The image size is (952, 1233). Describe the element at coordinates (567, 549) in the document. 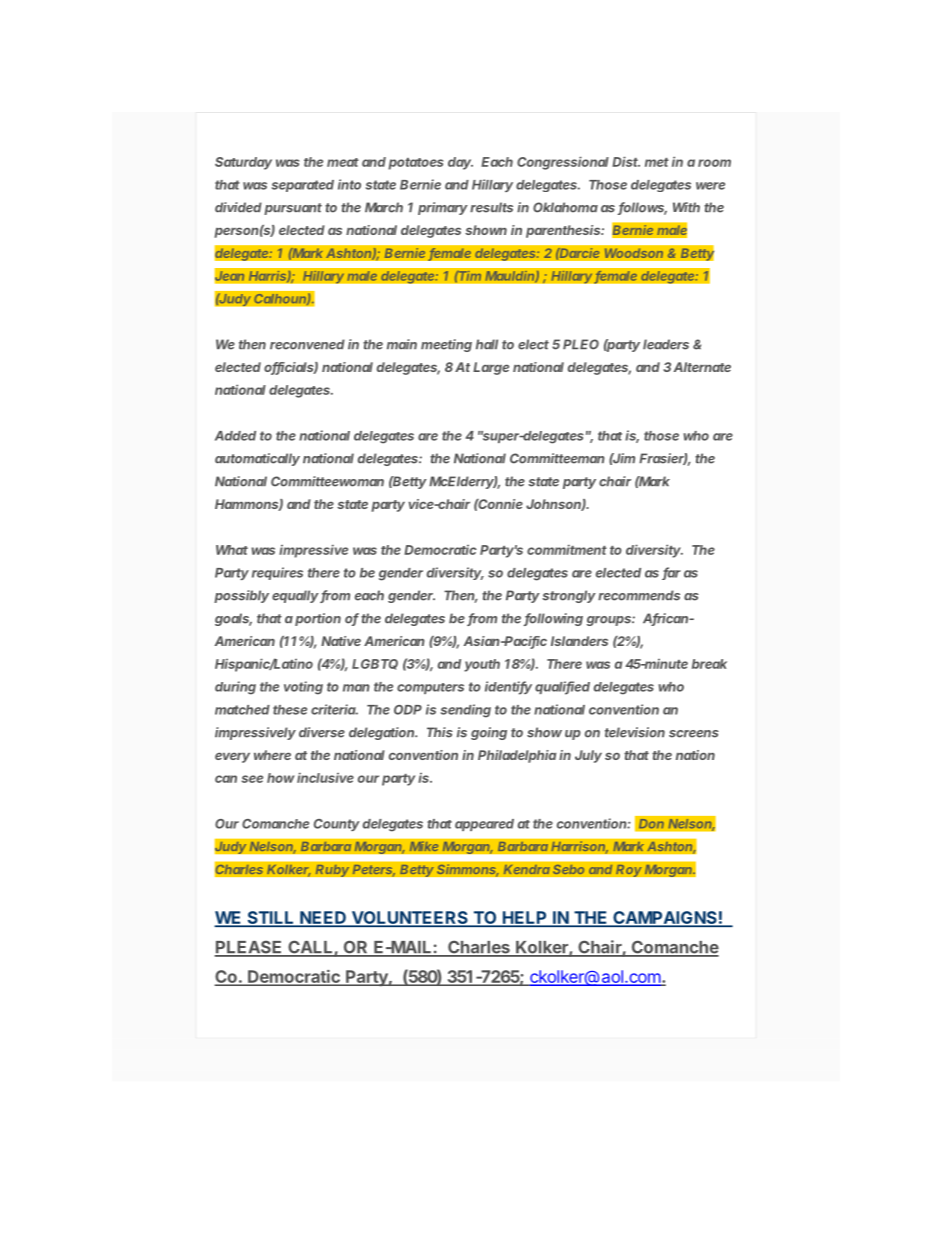

I see `commitment` at that location.
